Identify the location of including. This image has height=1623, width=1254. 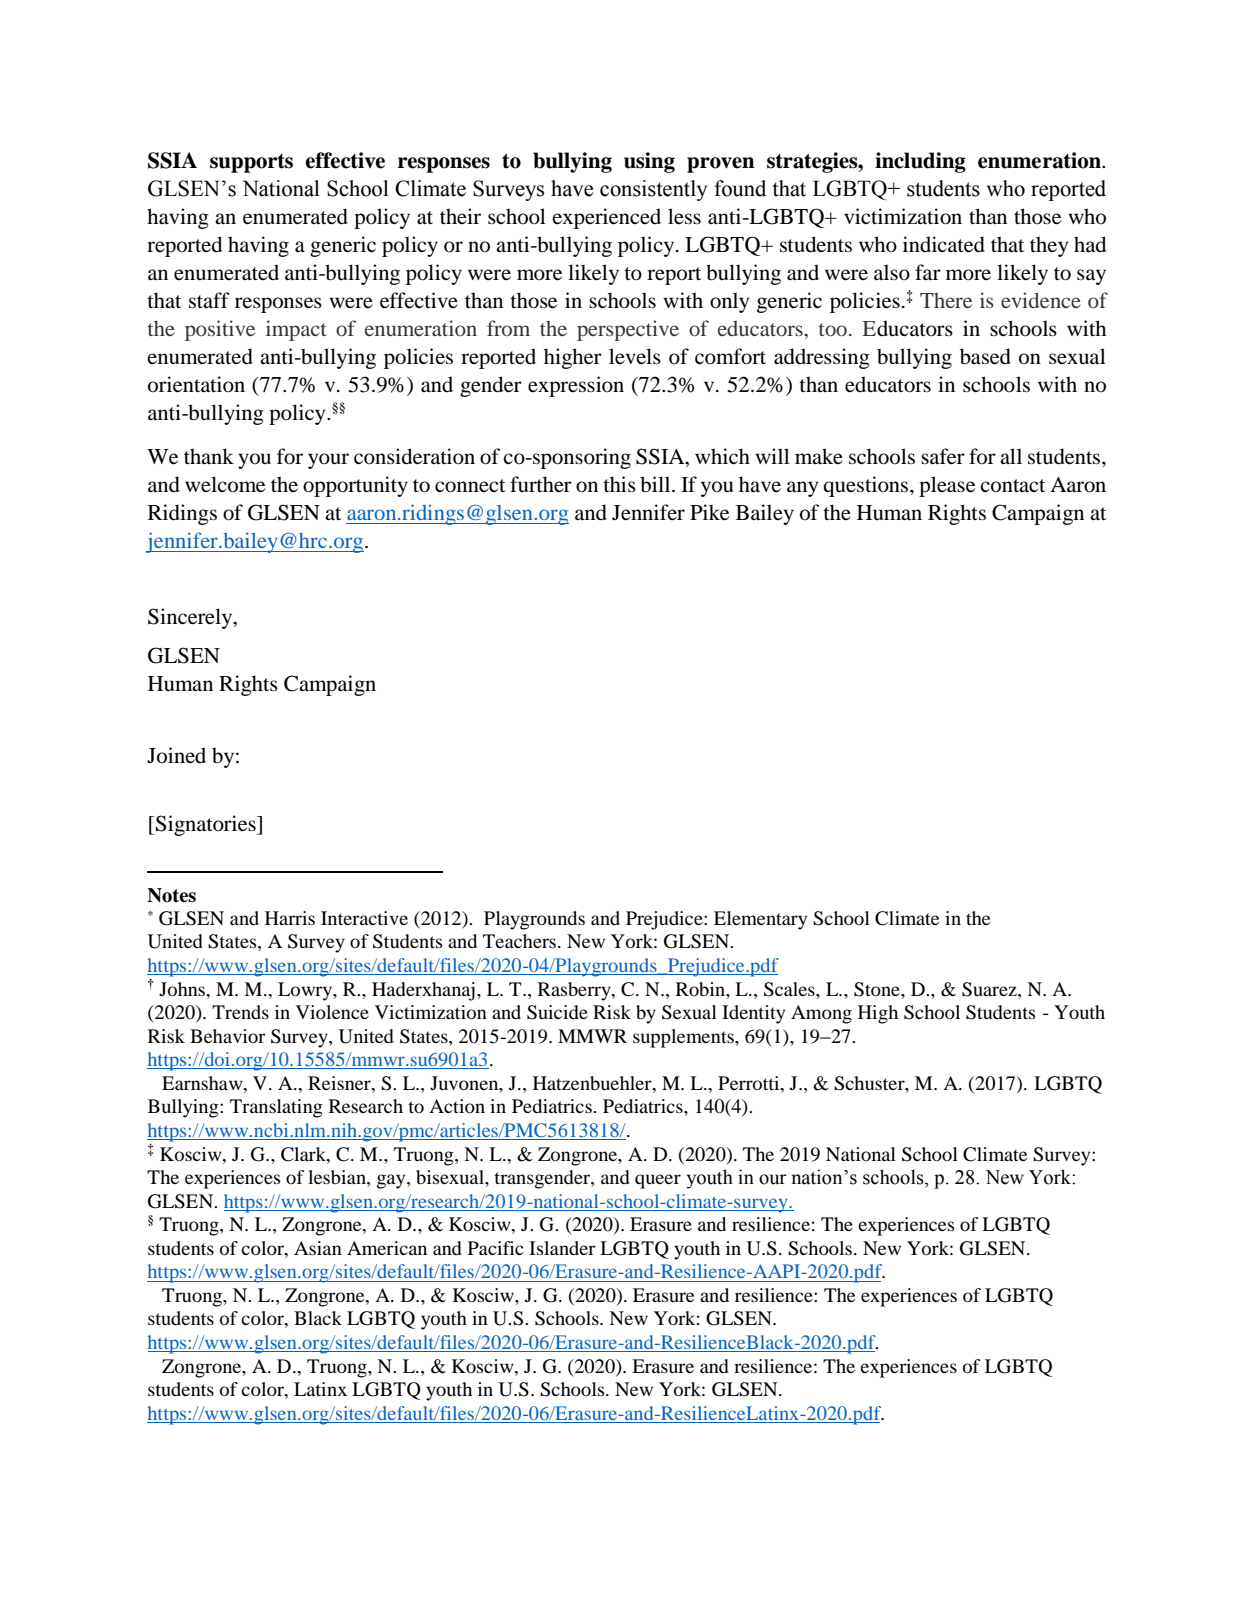
(920, 162).
